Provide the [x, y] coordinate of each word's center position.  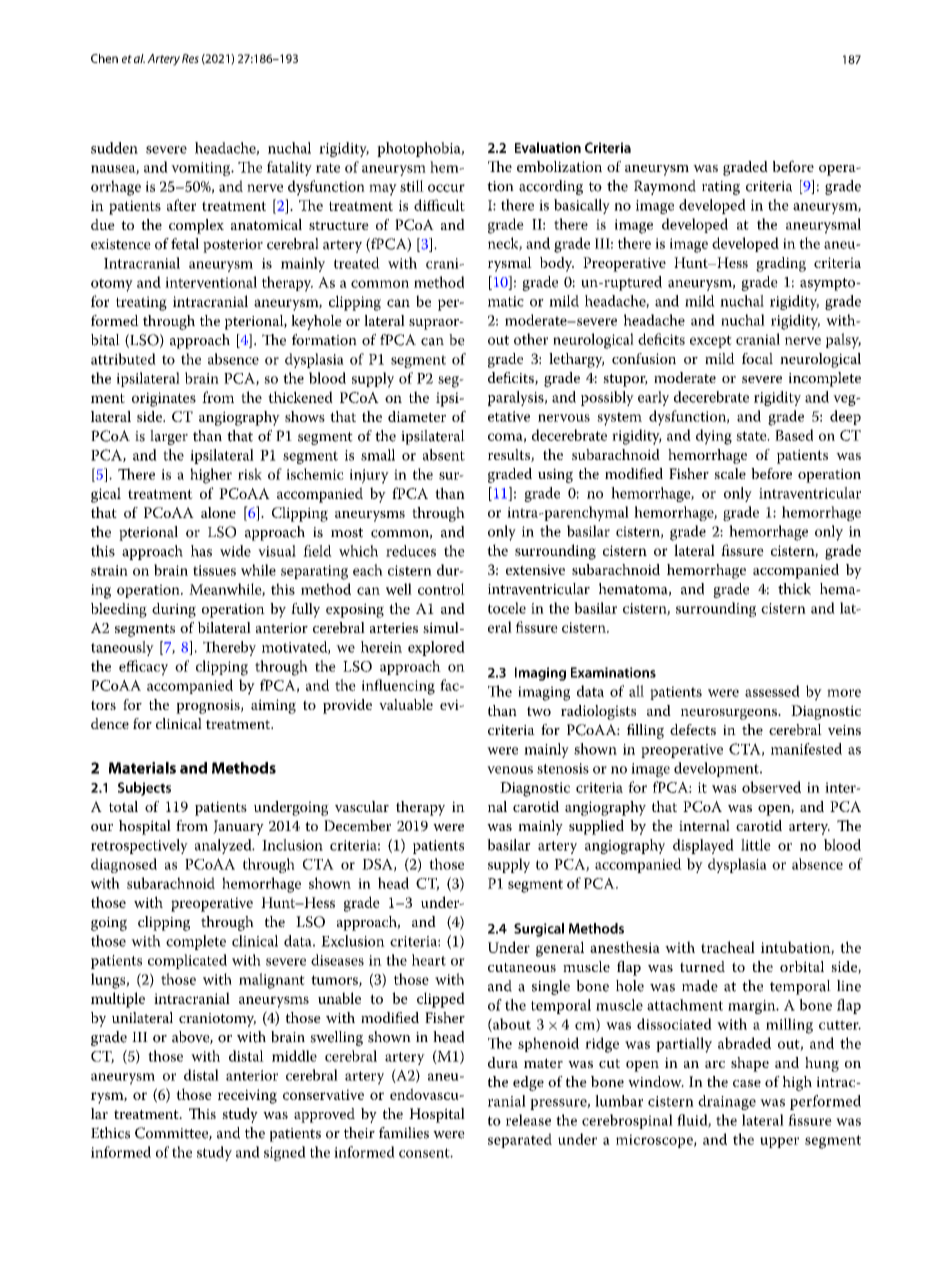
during [174, 610]
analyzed [224, 846]
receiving [247, 1096]
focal [757, 358]
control [441, 589]
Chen [104, 58]
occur [446, 188]
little [756, 845]
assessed [772, 691]
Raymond [665, 187]
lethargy [576, 360]
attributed [123, 359]
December [357, 825]
